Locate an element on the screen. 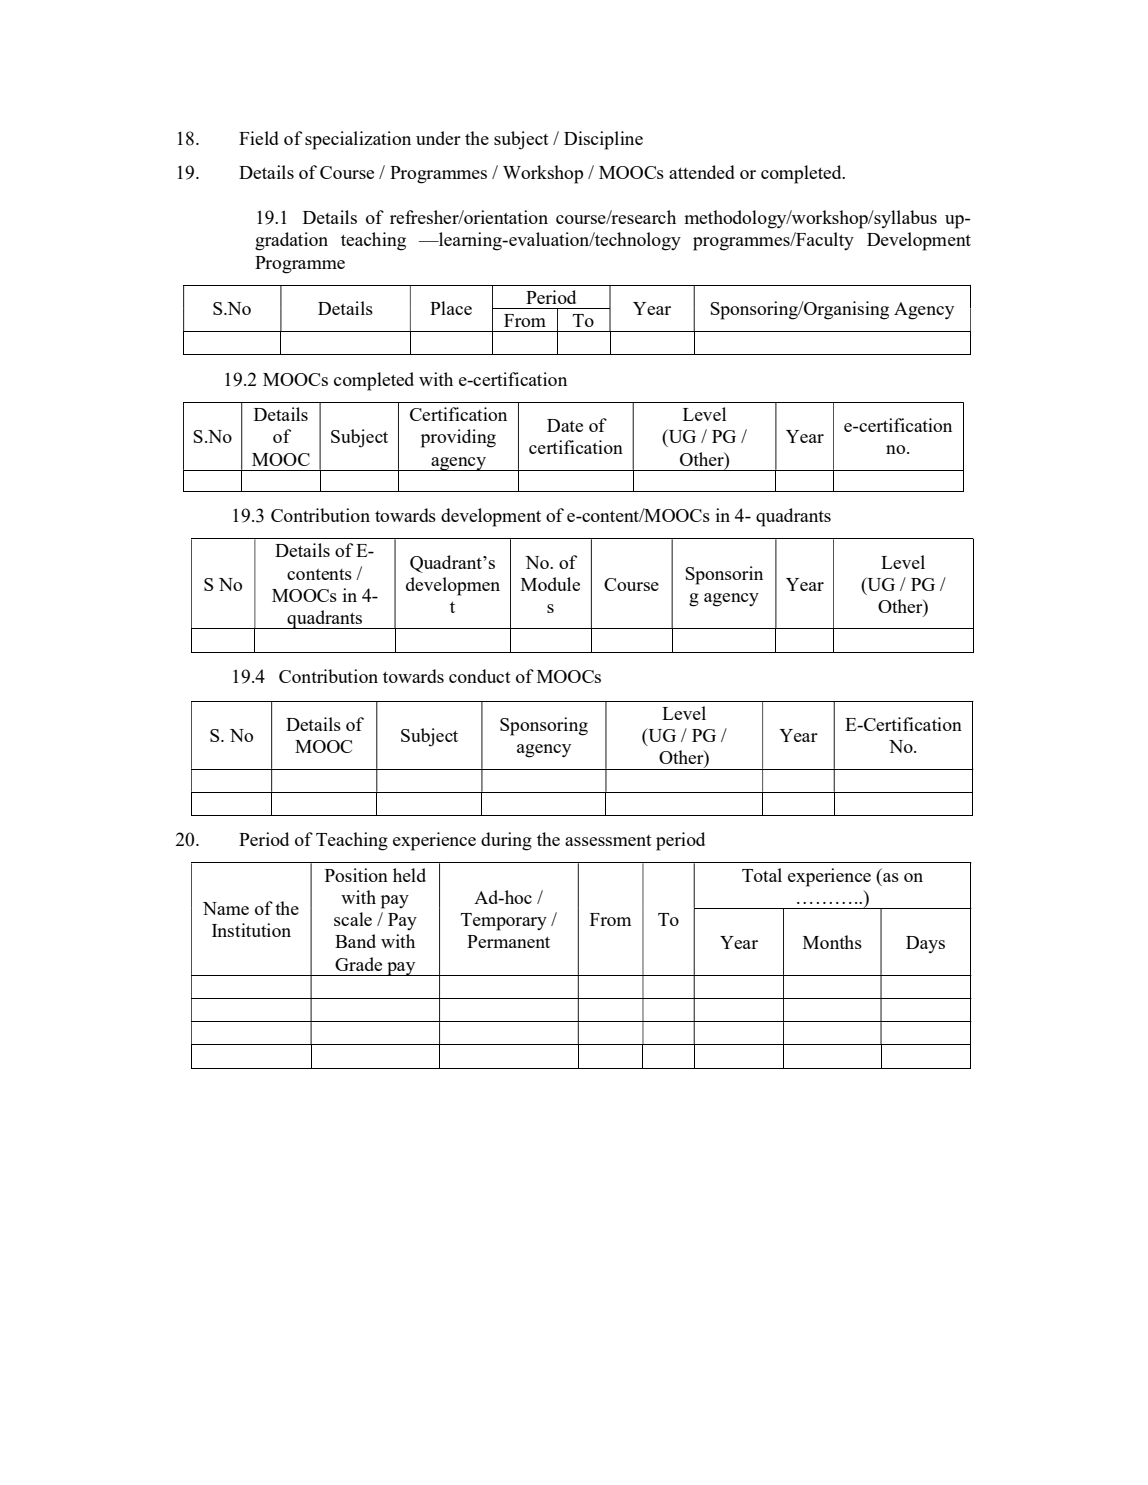 The width and height of the screenshot is (1148, 1485). Discipline is located at coordinates (603, 140).
